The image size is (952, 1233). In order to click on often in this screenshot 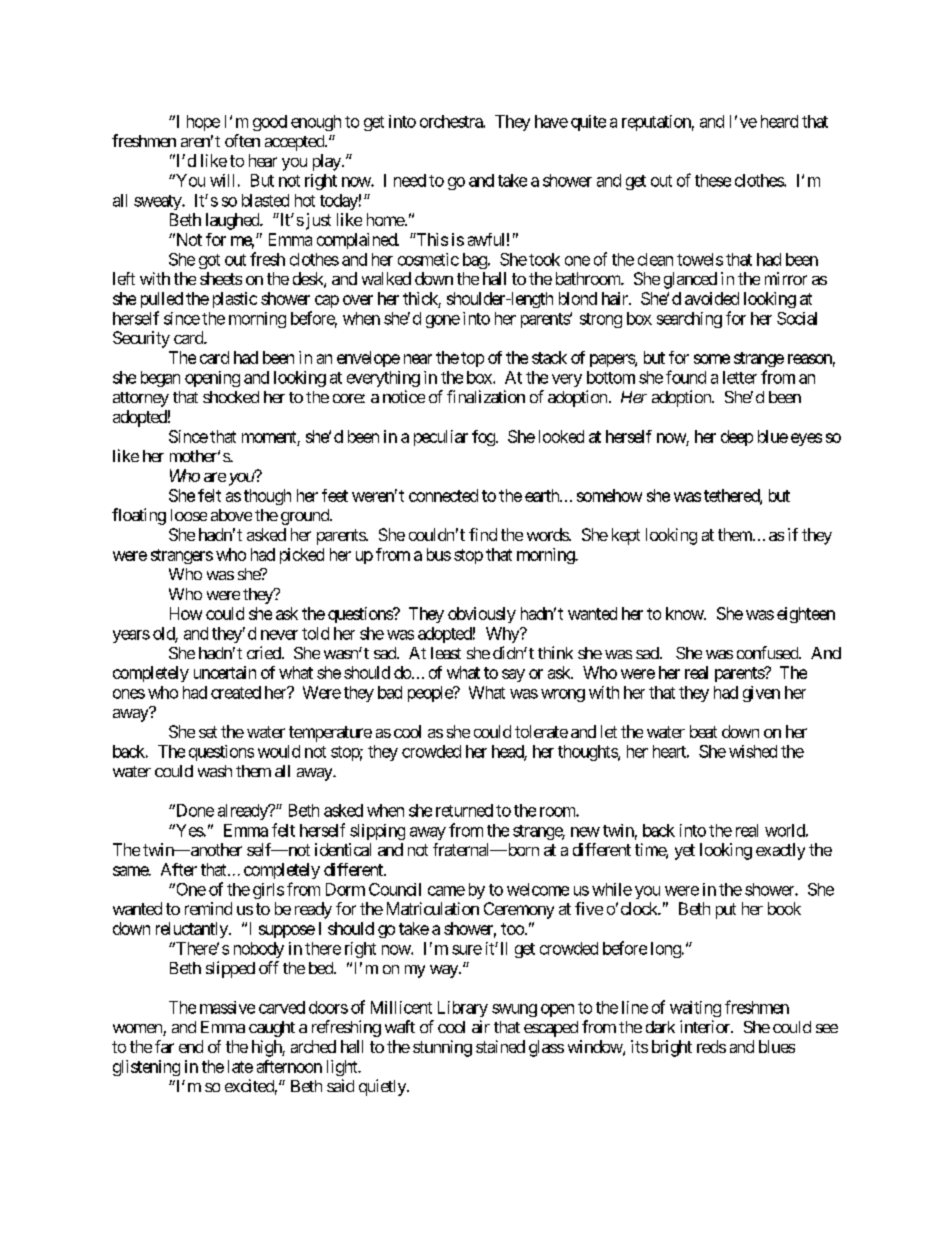, I will do `click(242, 140)`.
